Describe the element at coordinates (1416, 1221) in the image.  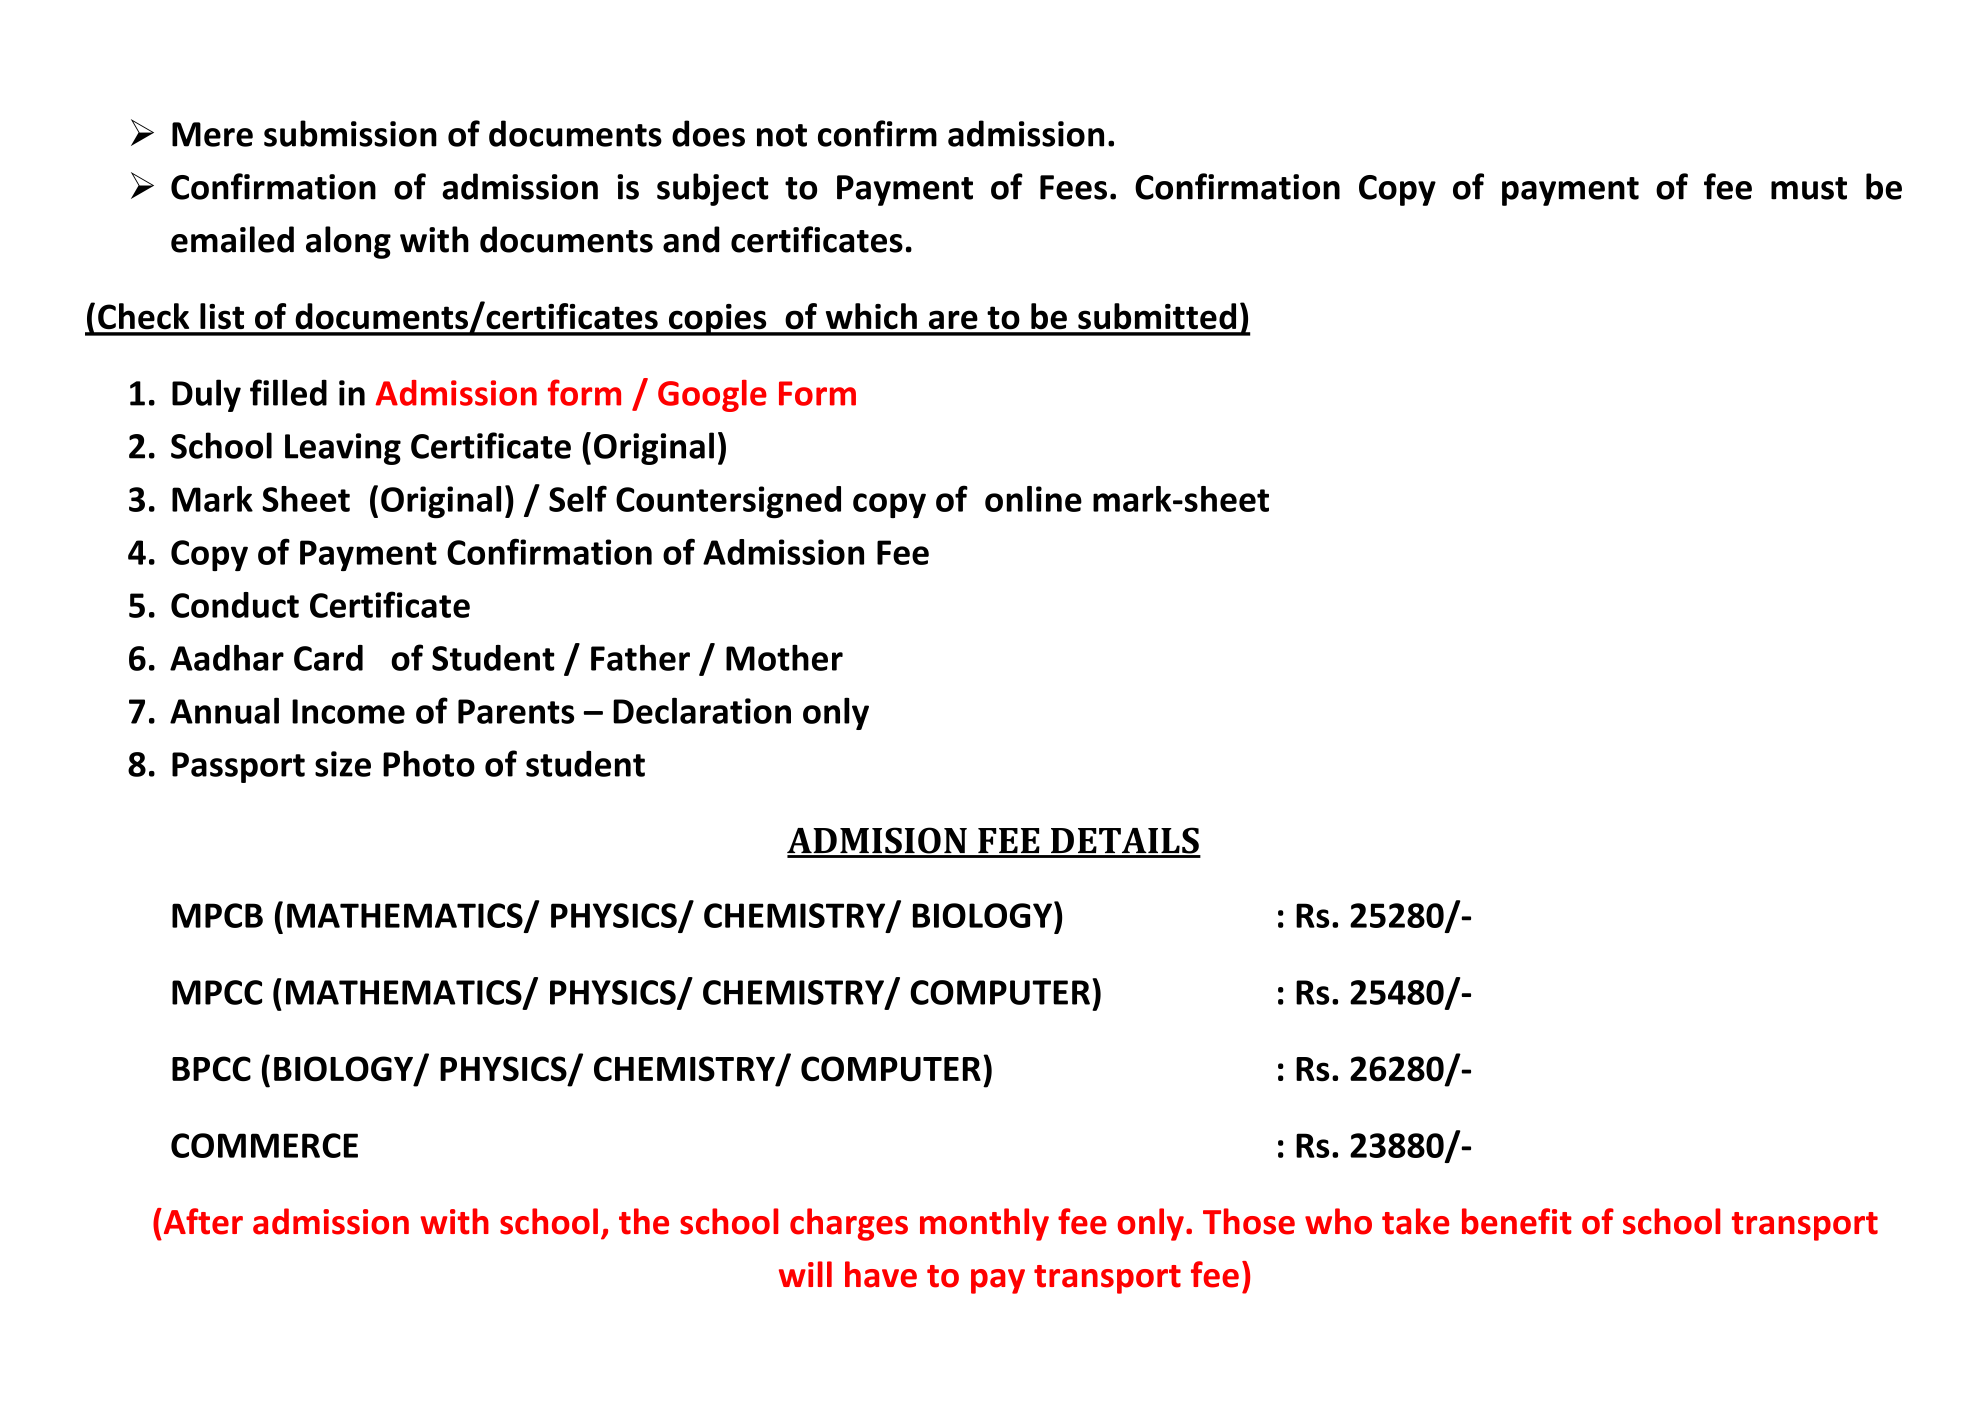
I see `take` at that location.
